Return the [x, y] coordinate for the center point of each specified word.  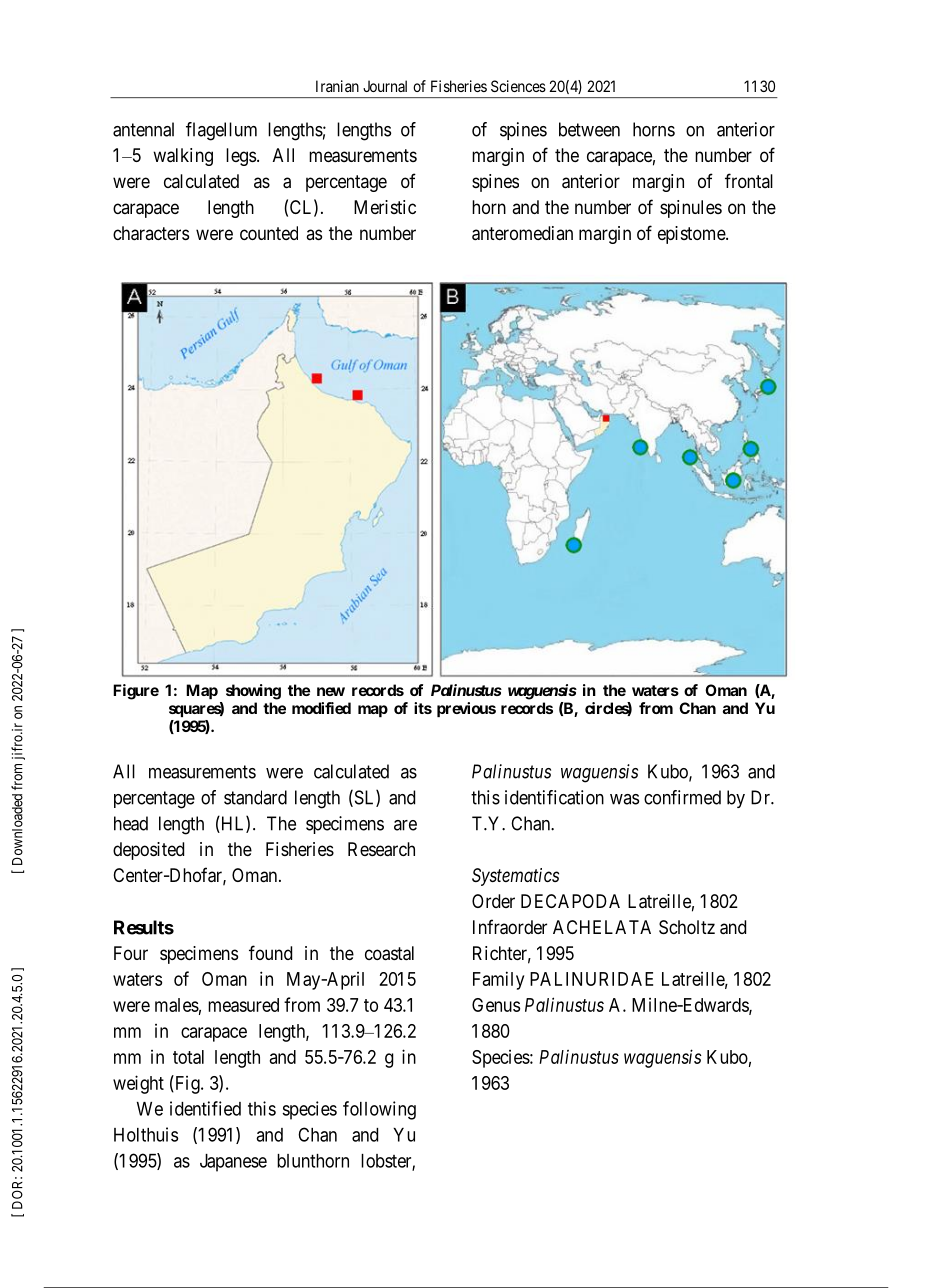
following [379, 1110]
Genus [496, 1005]
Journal [385, 86]
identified [205, 1108]
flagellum [221, 131]
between [589, 129]
